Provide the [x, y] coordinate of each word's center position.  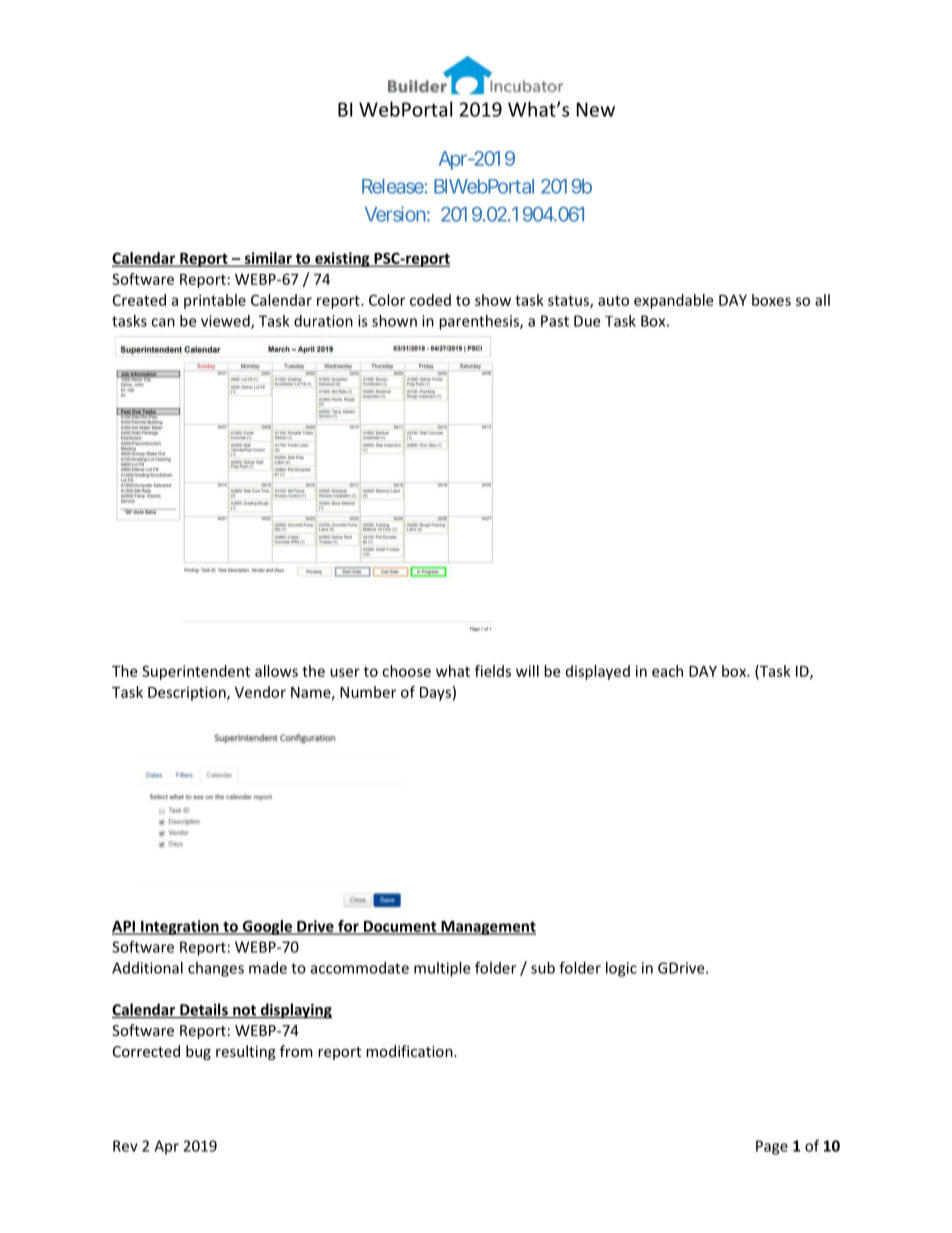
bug [198, 1052]
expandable [673, 301]
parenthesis [480, 322]
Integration [180, 927]
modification [410, 1051]
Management [487, 928]
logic [621, 969]
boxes [771, 300]
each [667, 671]
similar [268, 259]
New [596, 109]
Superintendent [196, 672]
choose [406, 671]
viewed [226, 322]
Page [772, 1147]
